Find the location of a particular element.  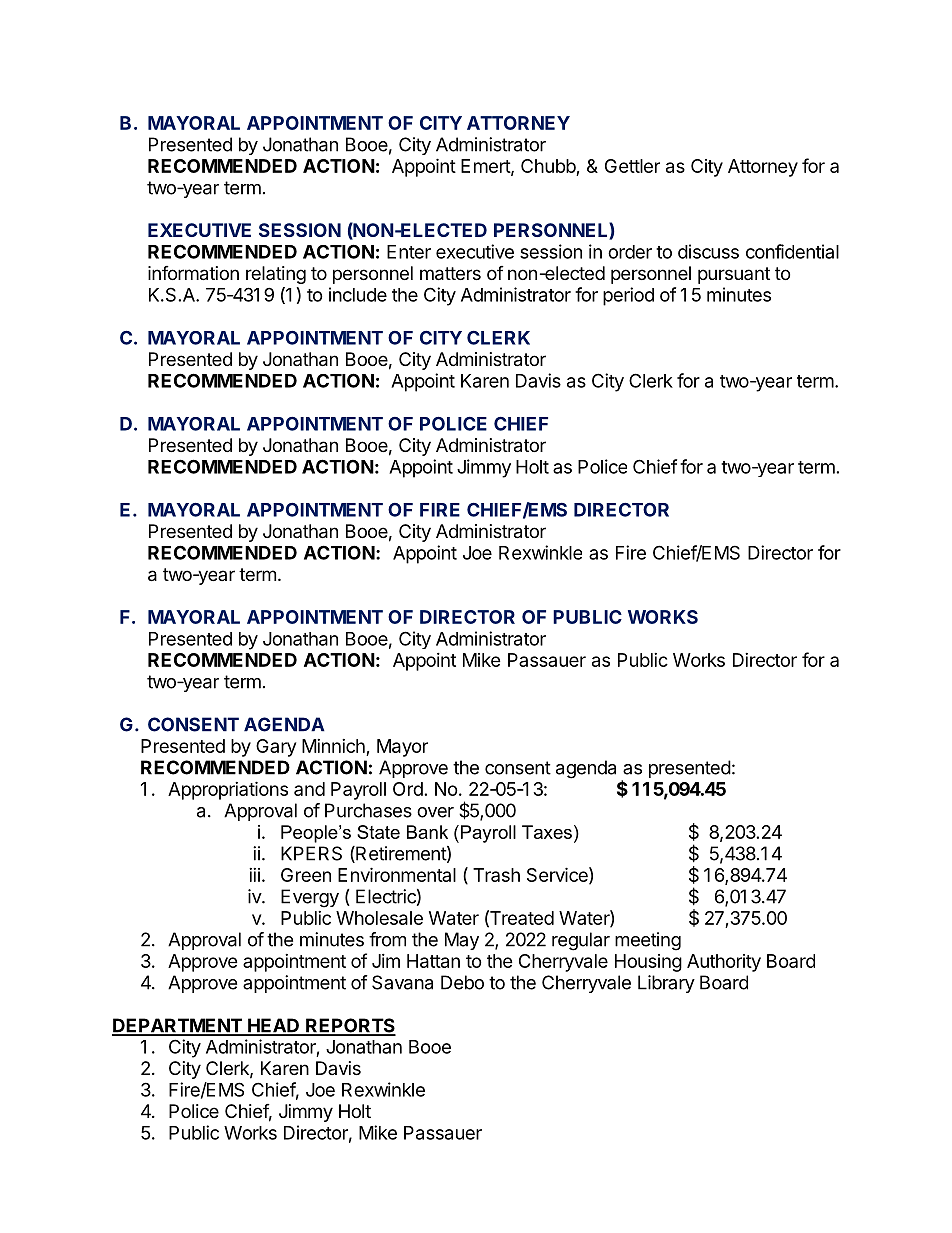

Appropriations is located at coordinates (228, 790).
